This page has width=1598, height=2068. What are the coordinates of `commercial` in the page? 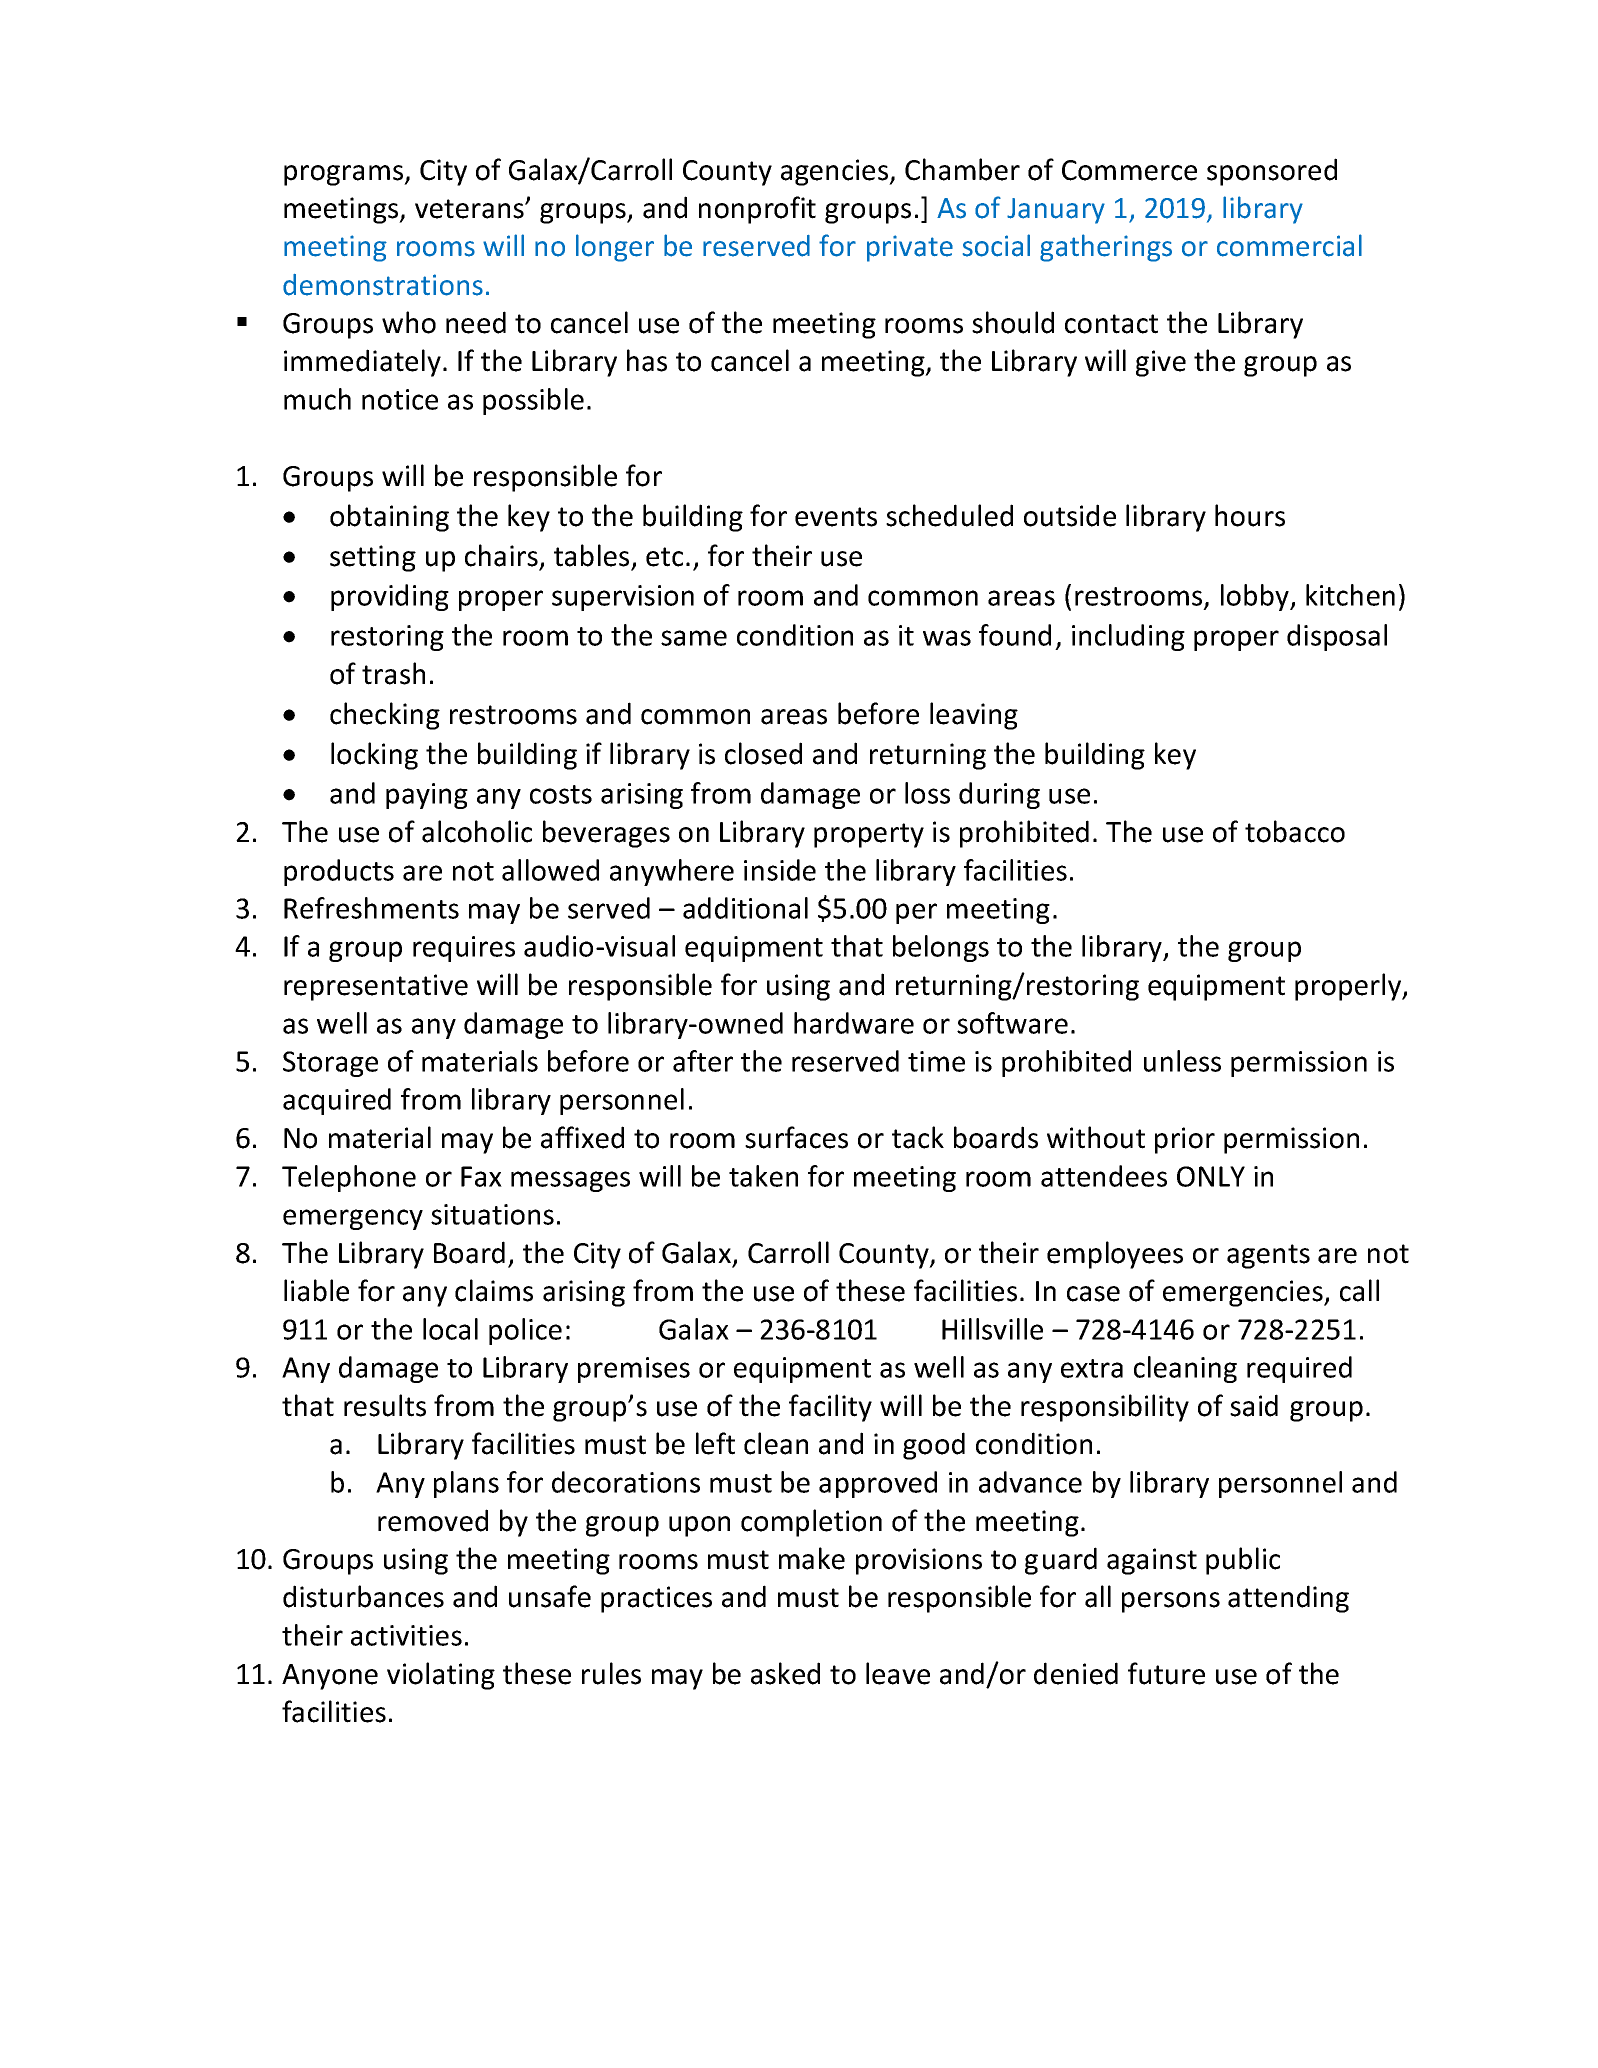 It's located at (1289, 245).
